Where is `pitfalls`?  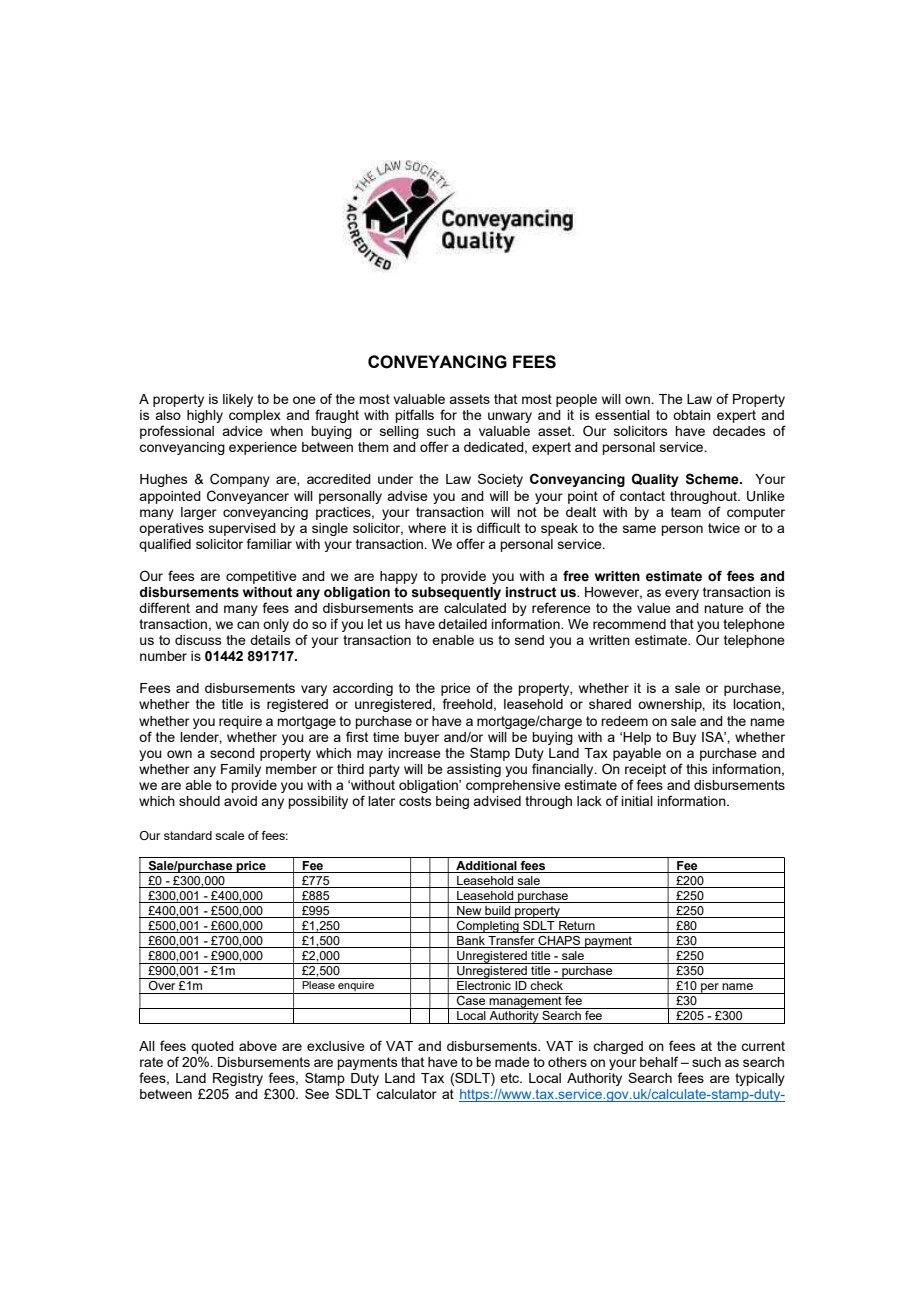 pitfalls is located at coordinates (414, 416).
